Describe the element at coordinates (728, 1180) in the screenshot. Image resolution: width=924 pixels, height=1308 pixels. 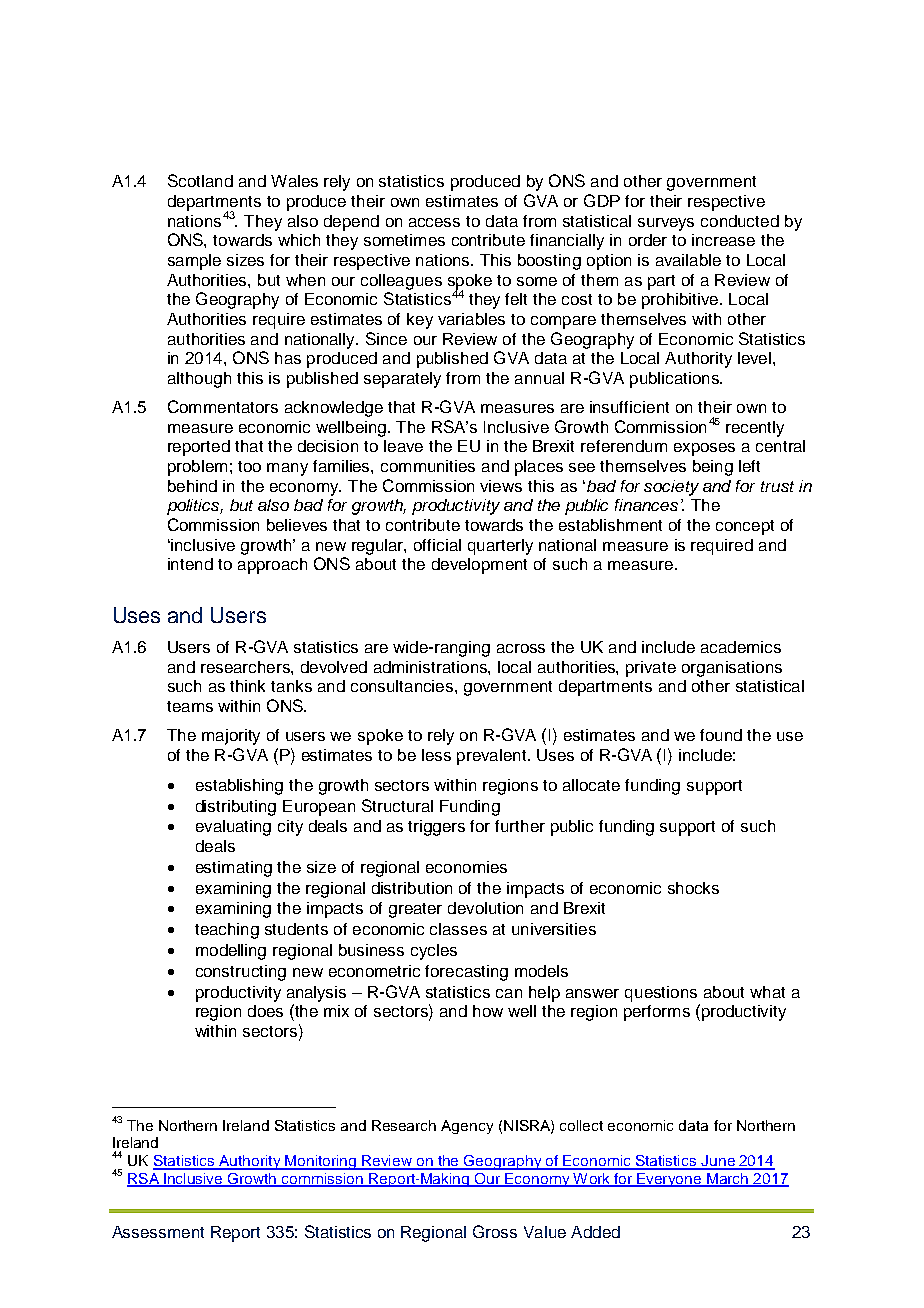
I see `March` at that location.
